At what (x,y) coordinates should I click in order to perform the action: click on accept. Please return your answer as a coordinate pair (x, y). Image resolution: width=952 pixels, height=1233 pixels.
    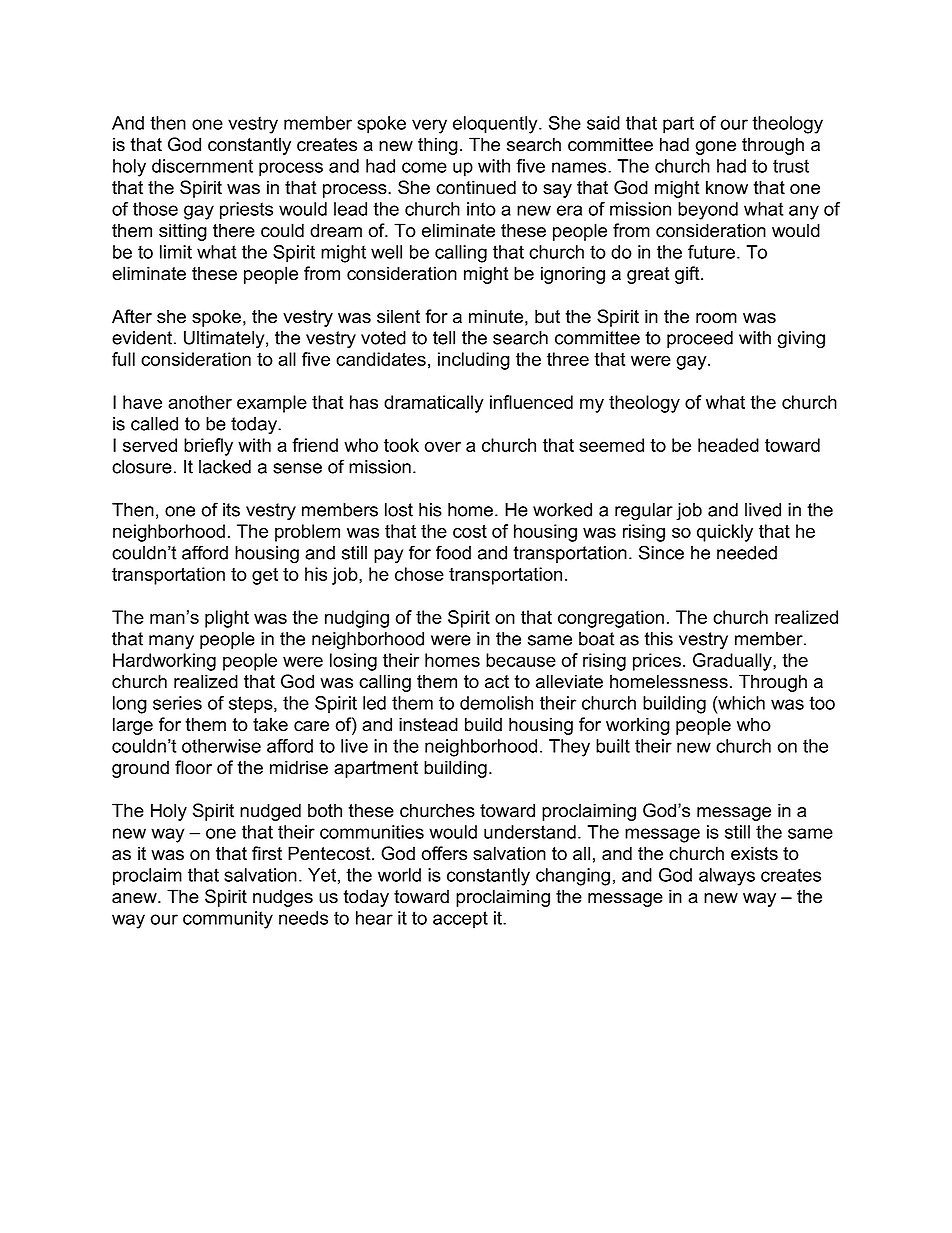
    Looking at the image, I should click on (460, 920).
